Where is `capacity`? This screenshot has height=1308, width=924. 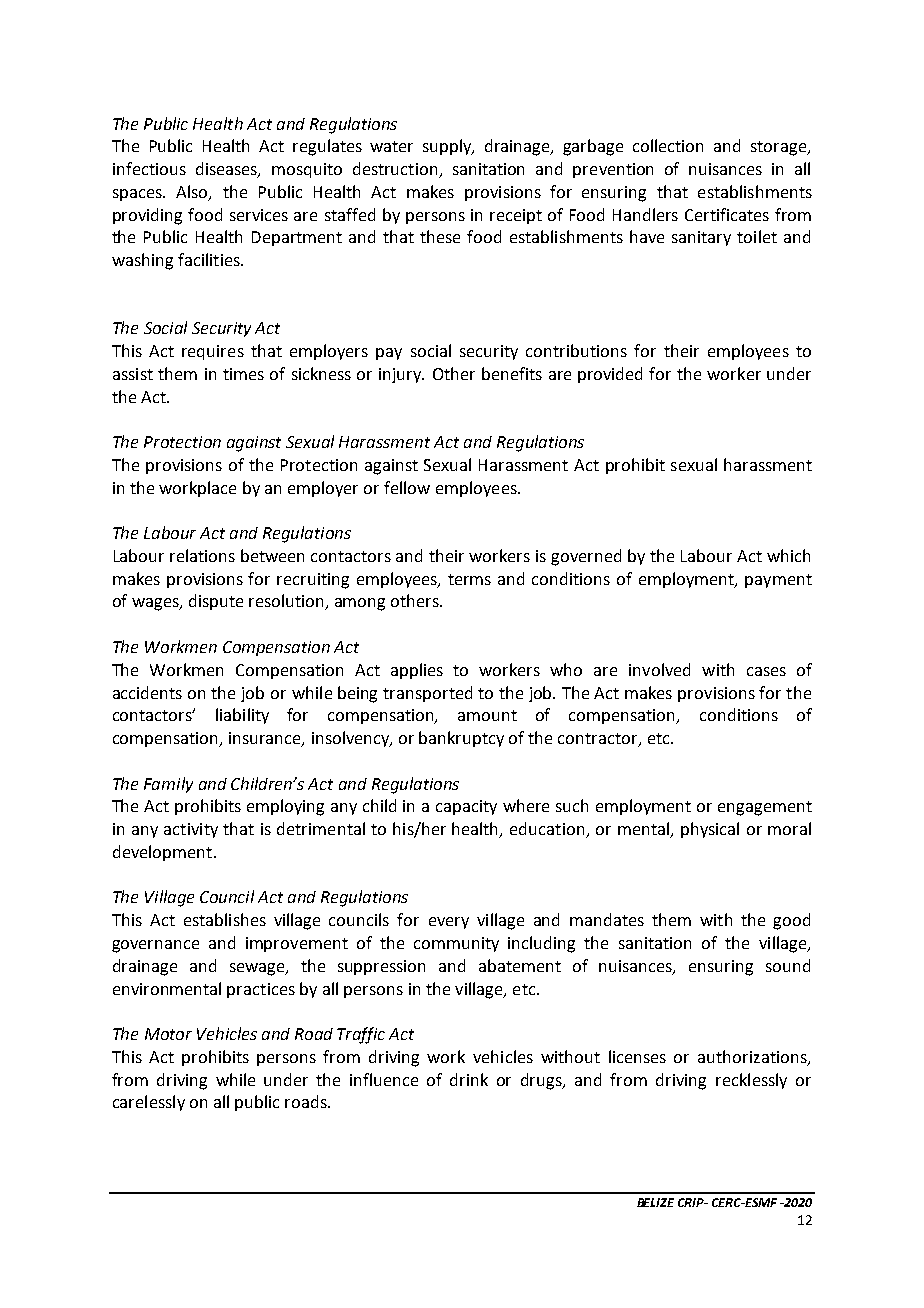
capacity is located at coordinates (466, 807).
